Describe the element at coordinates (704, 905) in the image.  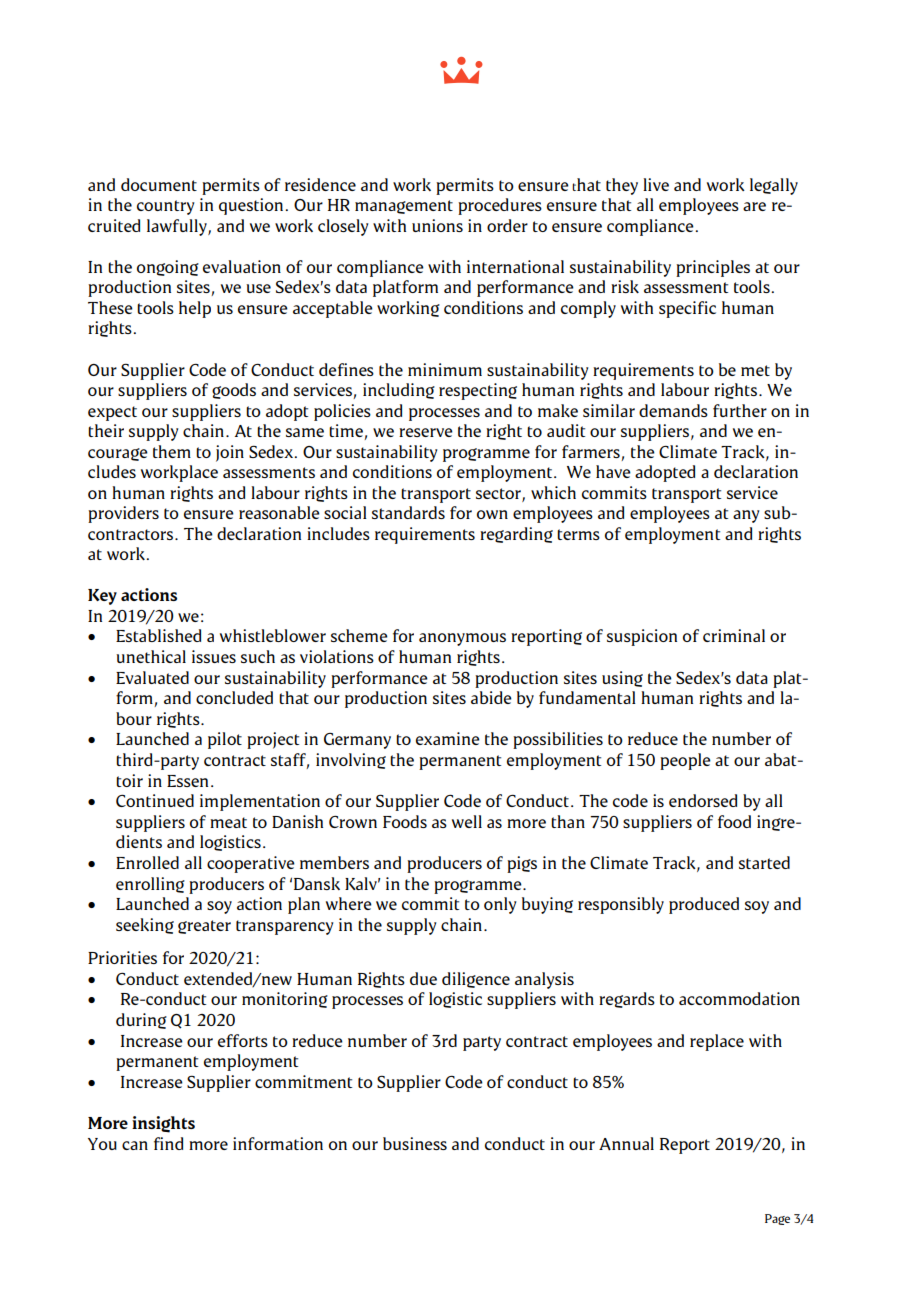
I see `produced` at that location.
